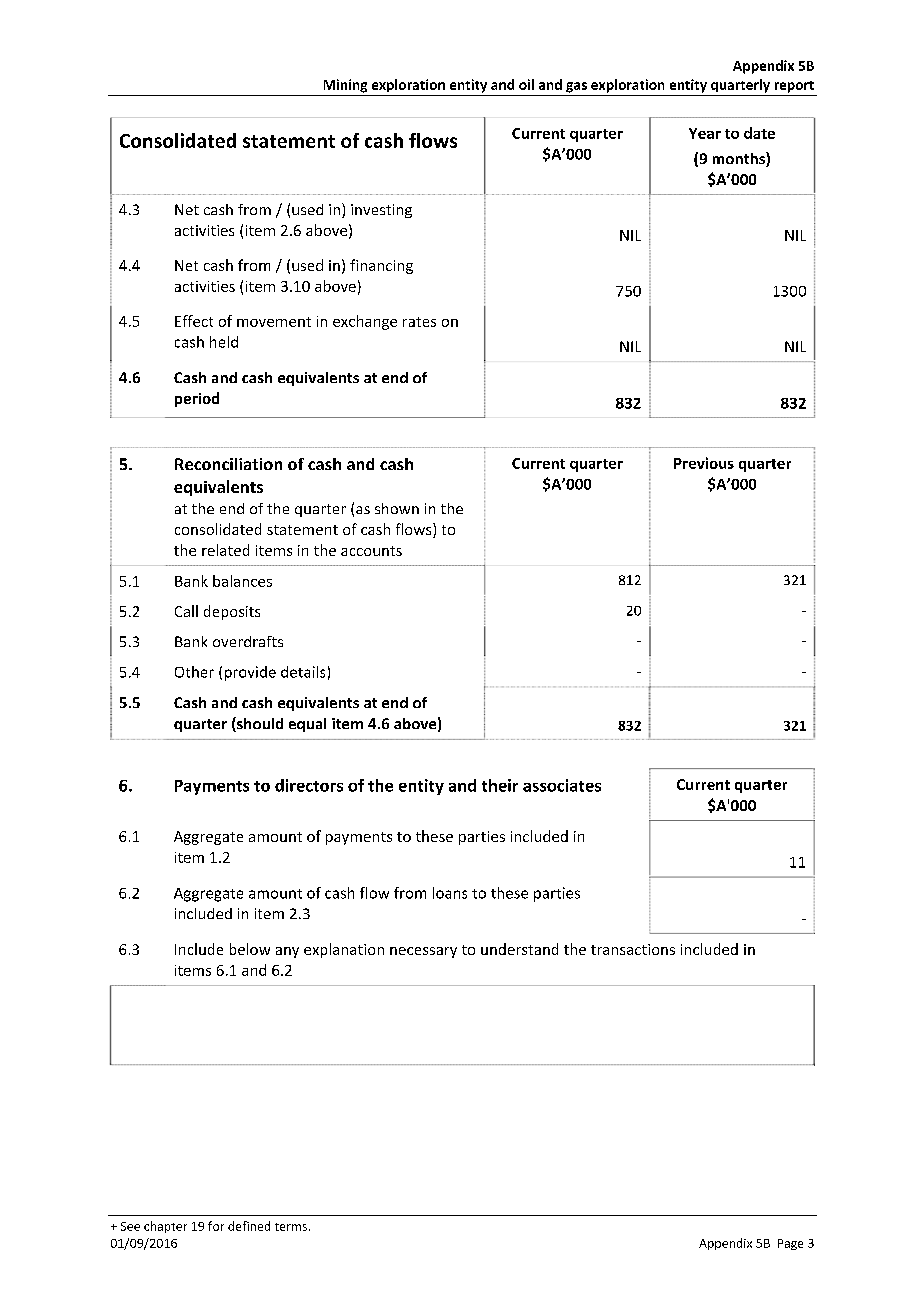 The width and height of the screenshot is (924, 1308). Describe the element at coordinates (423, 952) in the screenshot. I see `necessary` at that location.
